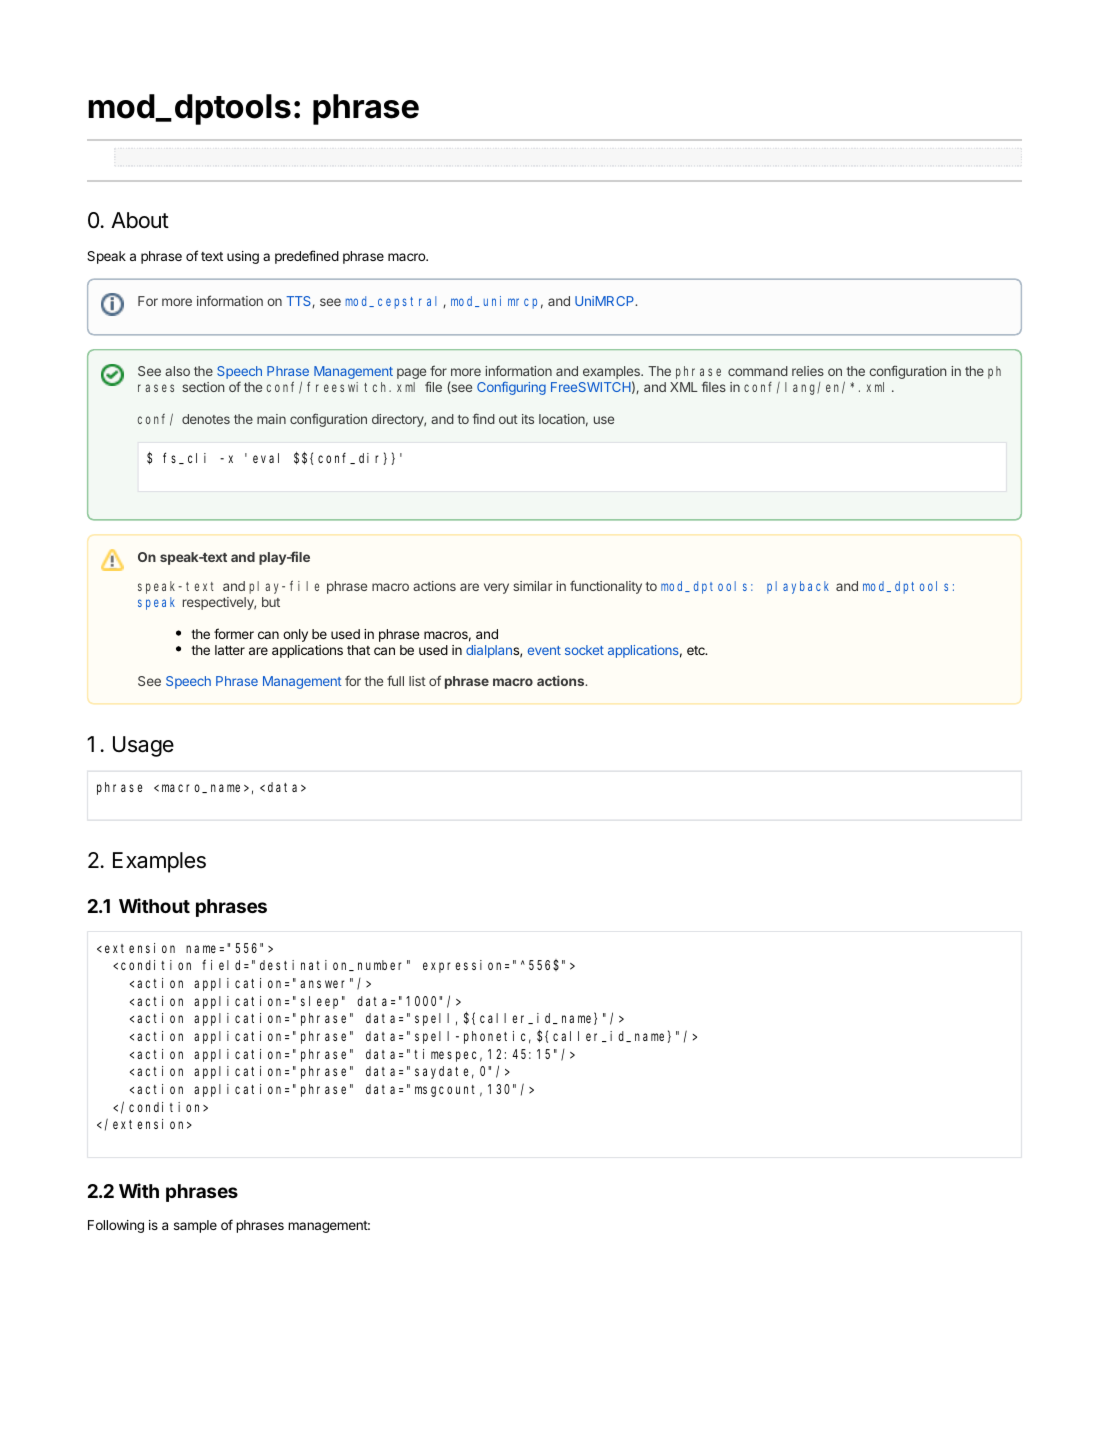  What do you see at coordinates (195, 1226) in the screenshot?
I see `sample` at bounding box center [195, 1226].
